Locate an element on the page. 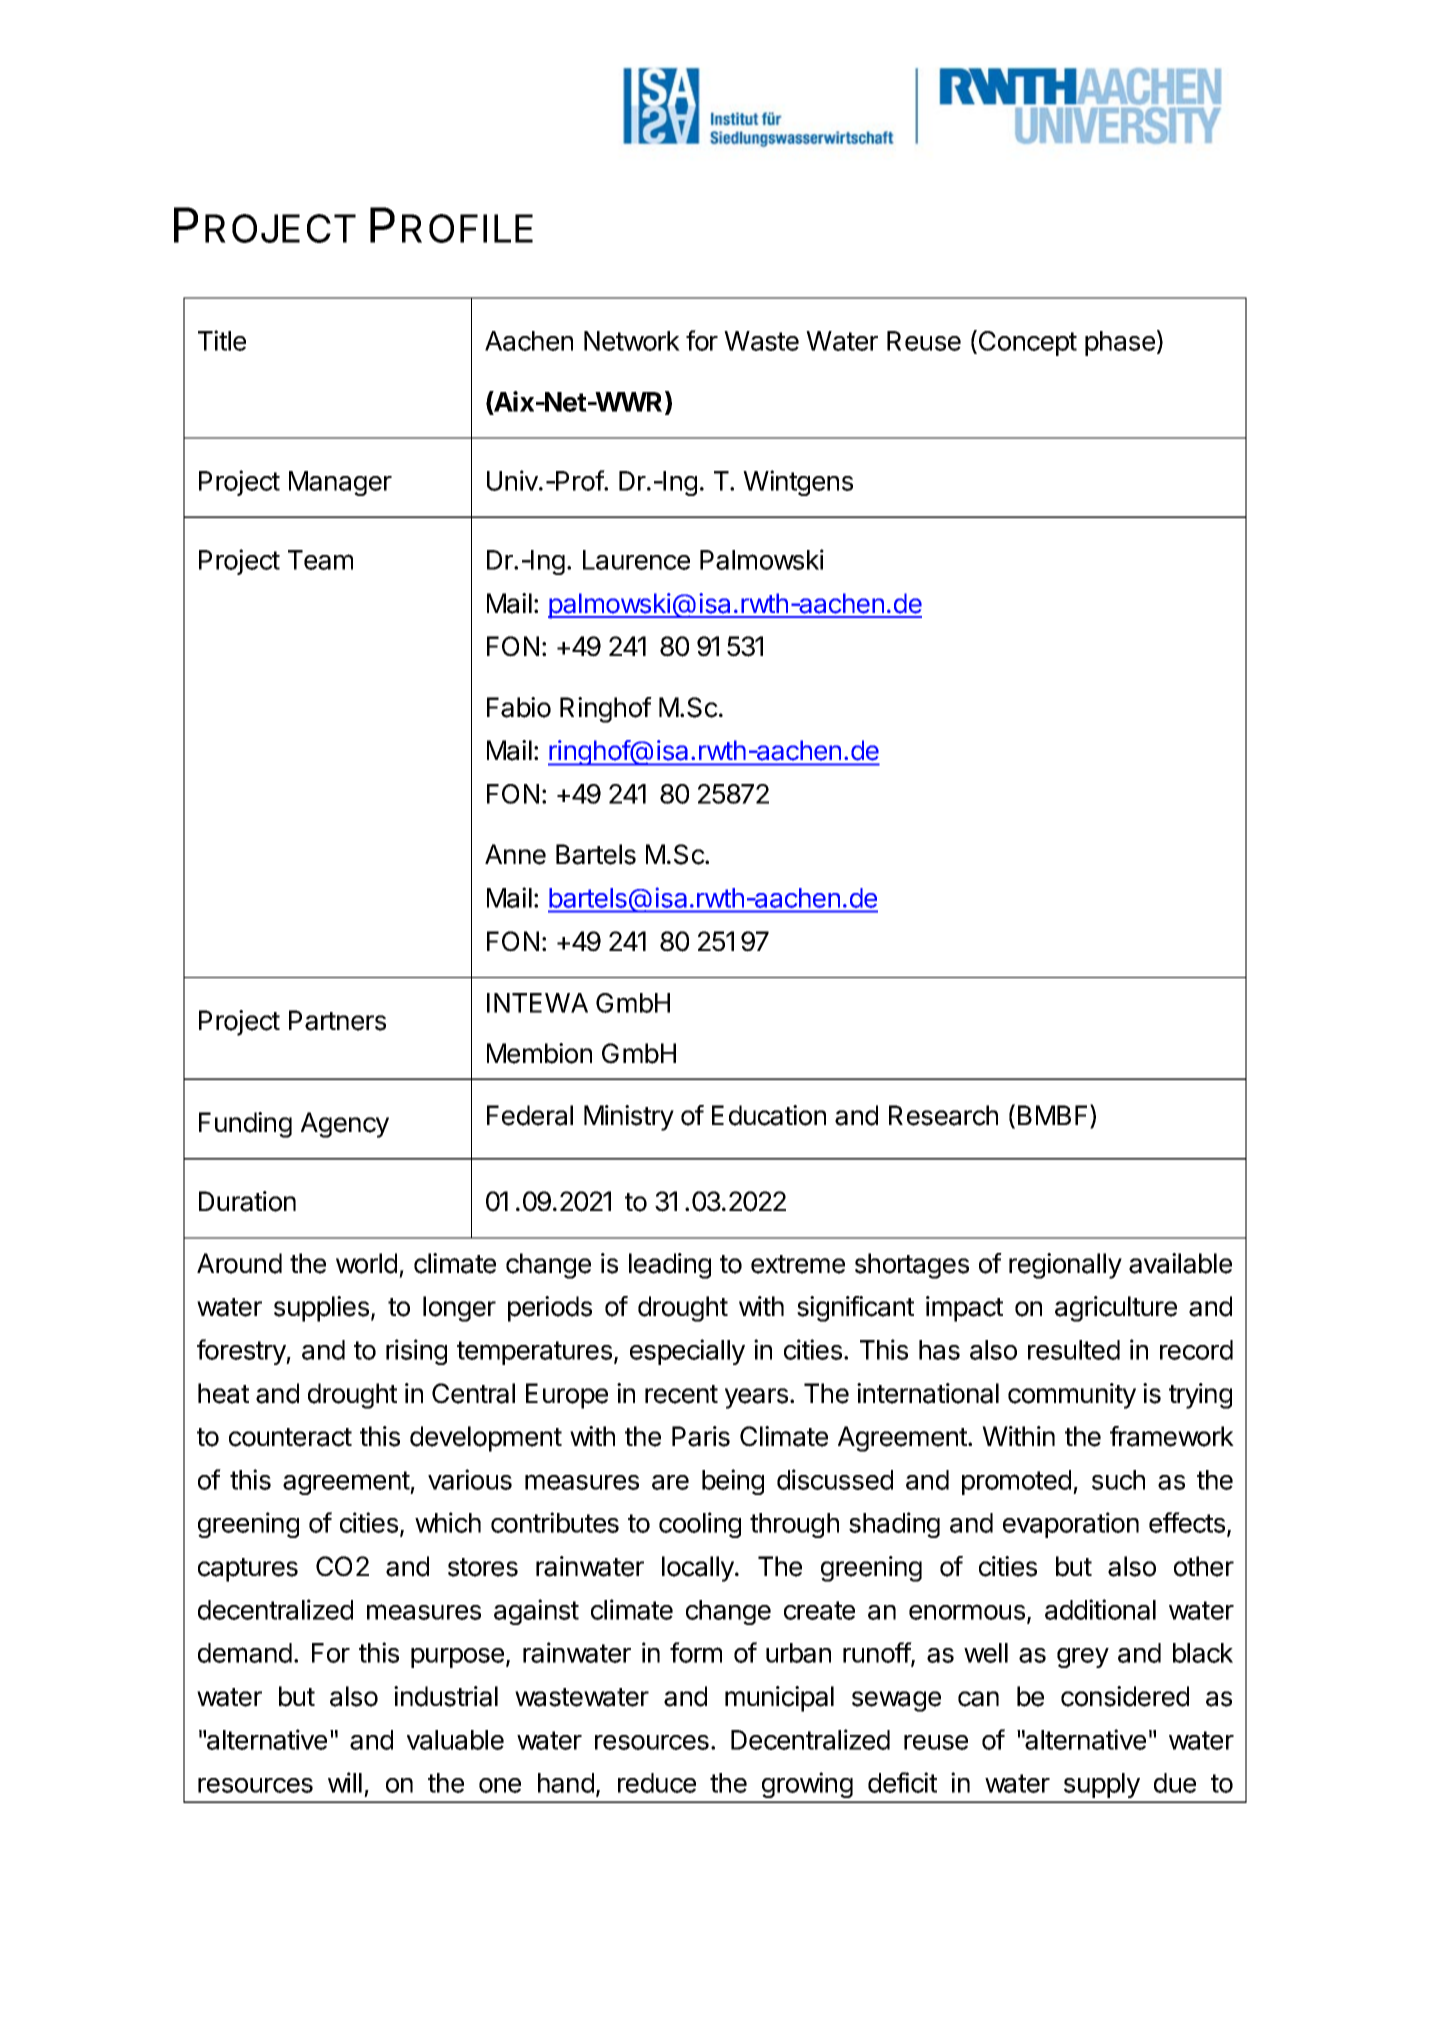 The image size is (1432, 2026). Network is located at coordinates (632, 341).
